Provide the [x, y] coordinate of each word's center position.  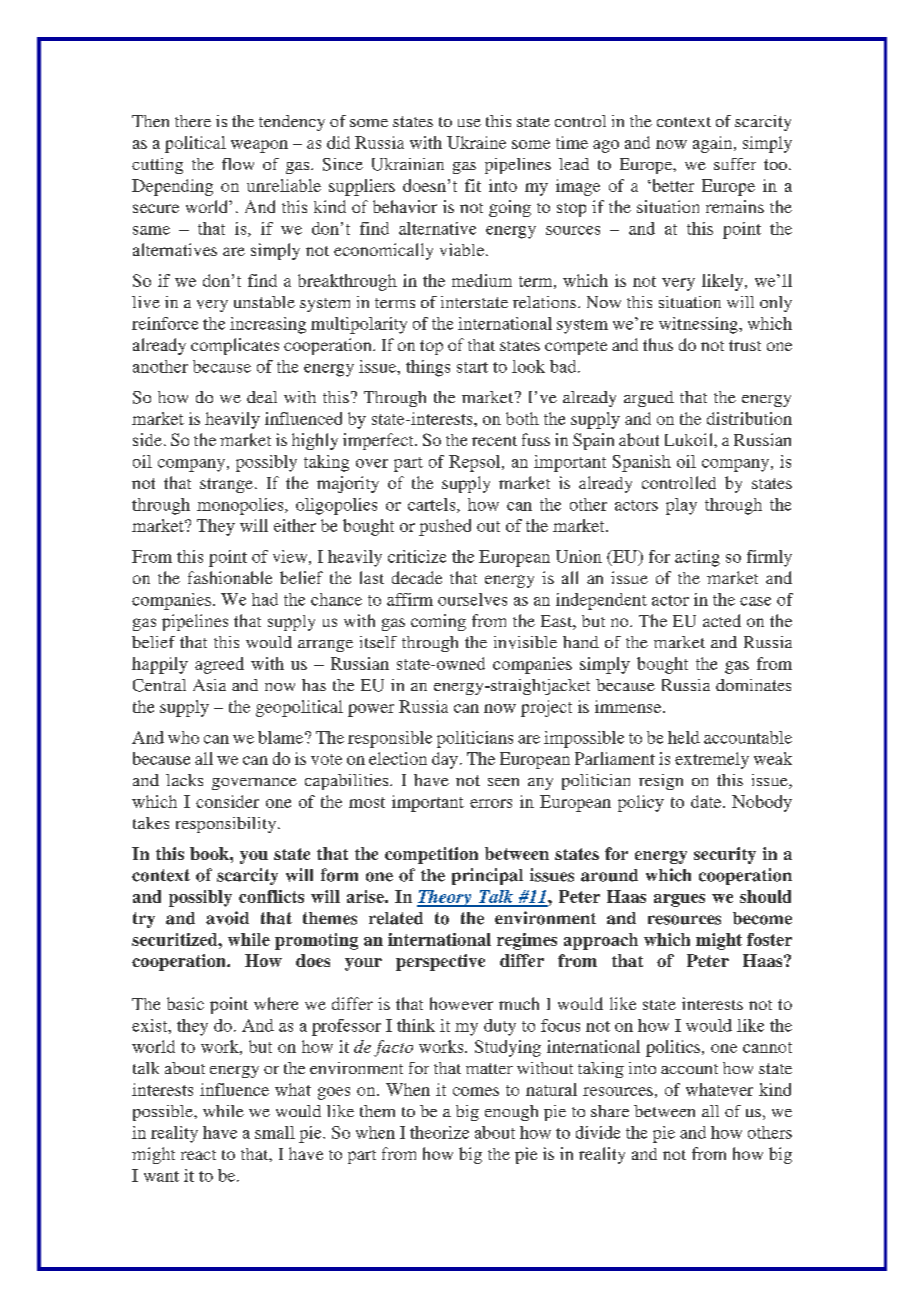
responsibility [227, 825]
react [198, 1155]
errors [491, 803]
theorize [439, 1132]
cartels [433, 505]
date [707, 801]
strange [226, 485]
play [681, 506]
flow [238, 164]
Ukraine [476, 142]
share [610, 1111]
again [714, 144]
